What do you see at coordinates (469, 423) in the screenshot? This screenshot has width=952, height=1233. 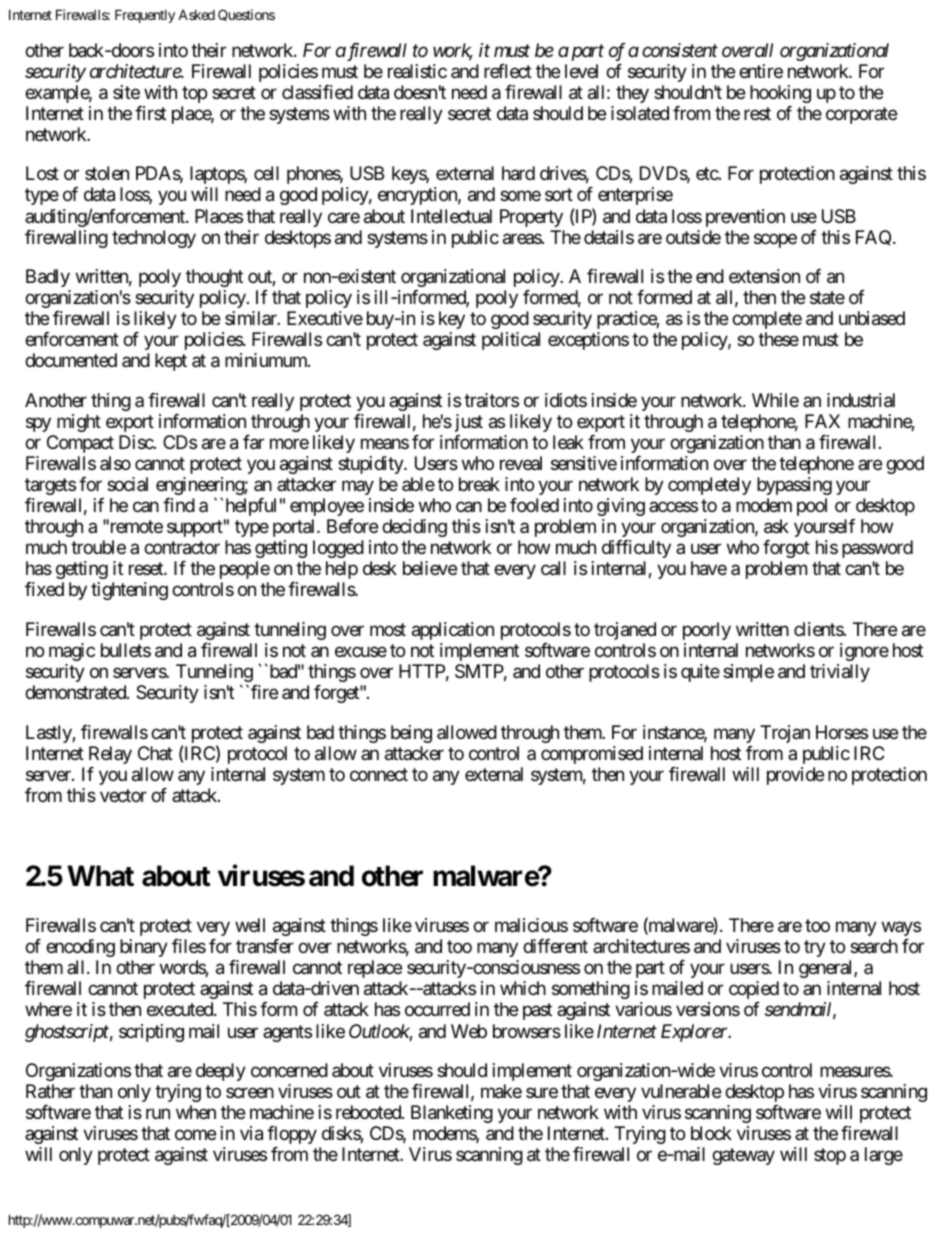 I see `just` at bounding box center [469, 423].
